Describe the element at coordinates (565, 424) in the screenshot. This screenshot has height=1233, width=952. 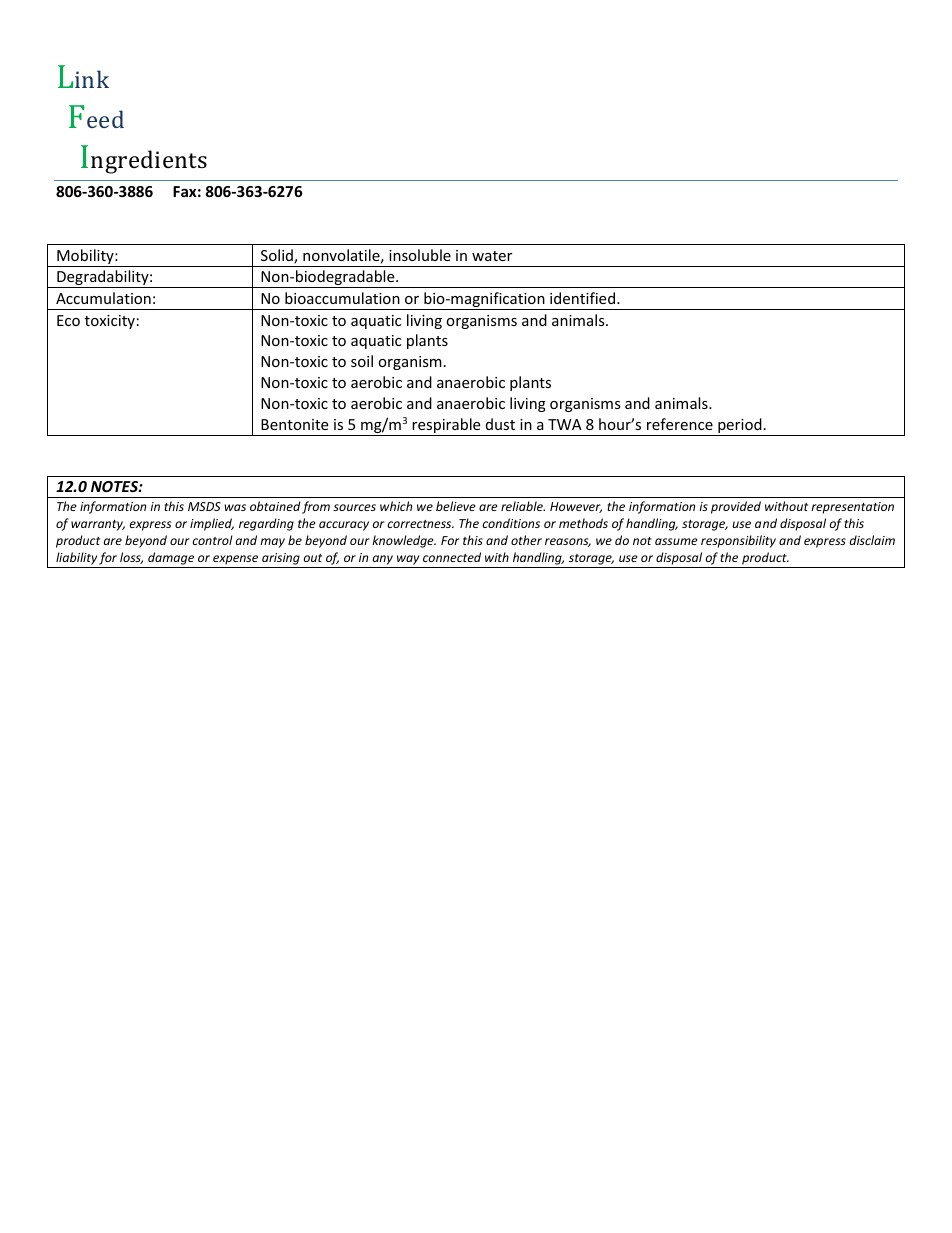
I see `TWA` at that location.
